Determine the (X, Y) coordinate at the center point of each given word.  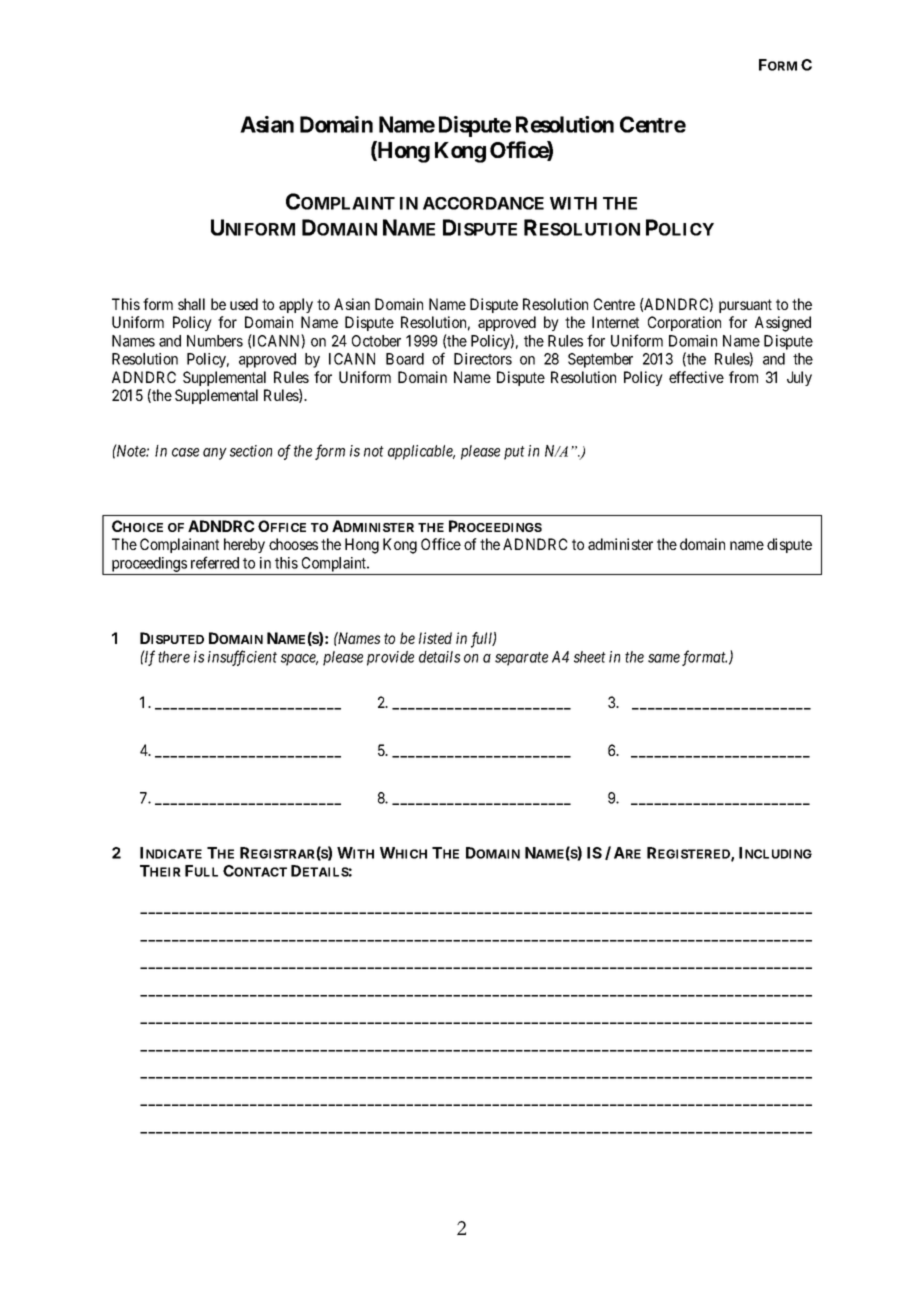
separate (521, 659)
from (743, 377)
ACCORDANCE (483, 203)
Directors (483, 359)
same (664, 658)
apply (296, 305)
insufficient (242, 658)
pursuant (745, 306)
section (251, 451)
